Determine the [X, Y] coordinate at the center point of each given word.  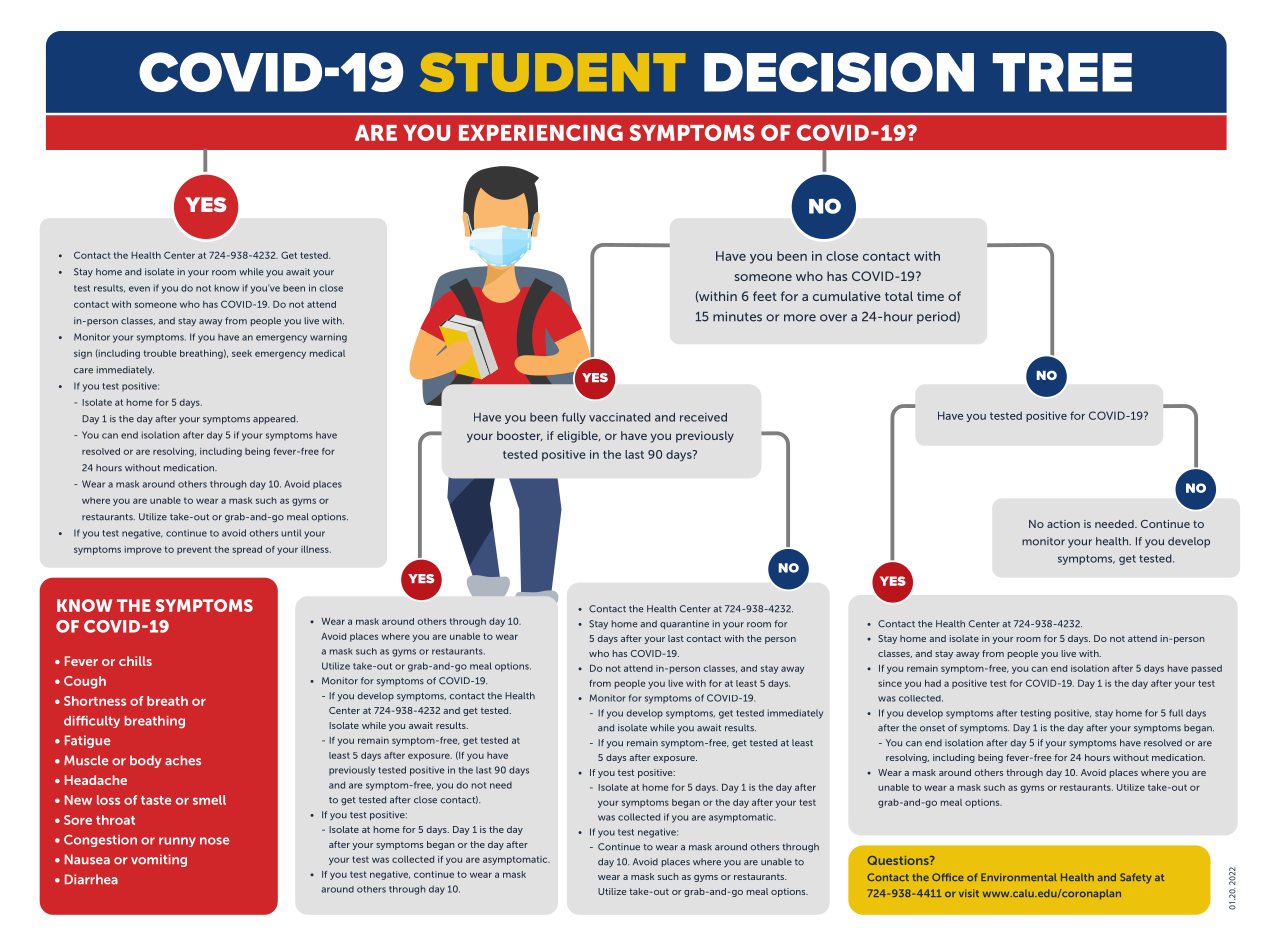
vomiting [159, 860]
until [291, 533]
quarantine [684, 624]
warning [328, 338]
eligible [578, 437]
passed [1207, 669]
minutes [737, 317]
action [1063, 524]
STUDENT [552, 72]
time [930, 296]
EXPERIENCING [541, 132]
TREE [1062, 72]
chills [135, 661]
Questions [899, 860]
